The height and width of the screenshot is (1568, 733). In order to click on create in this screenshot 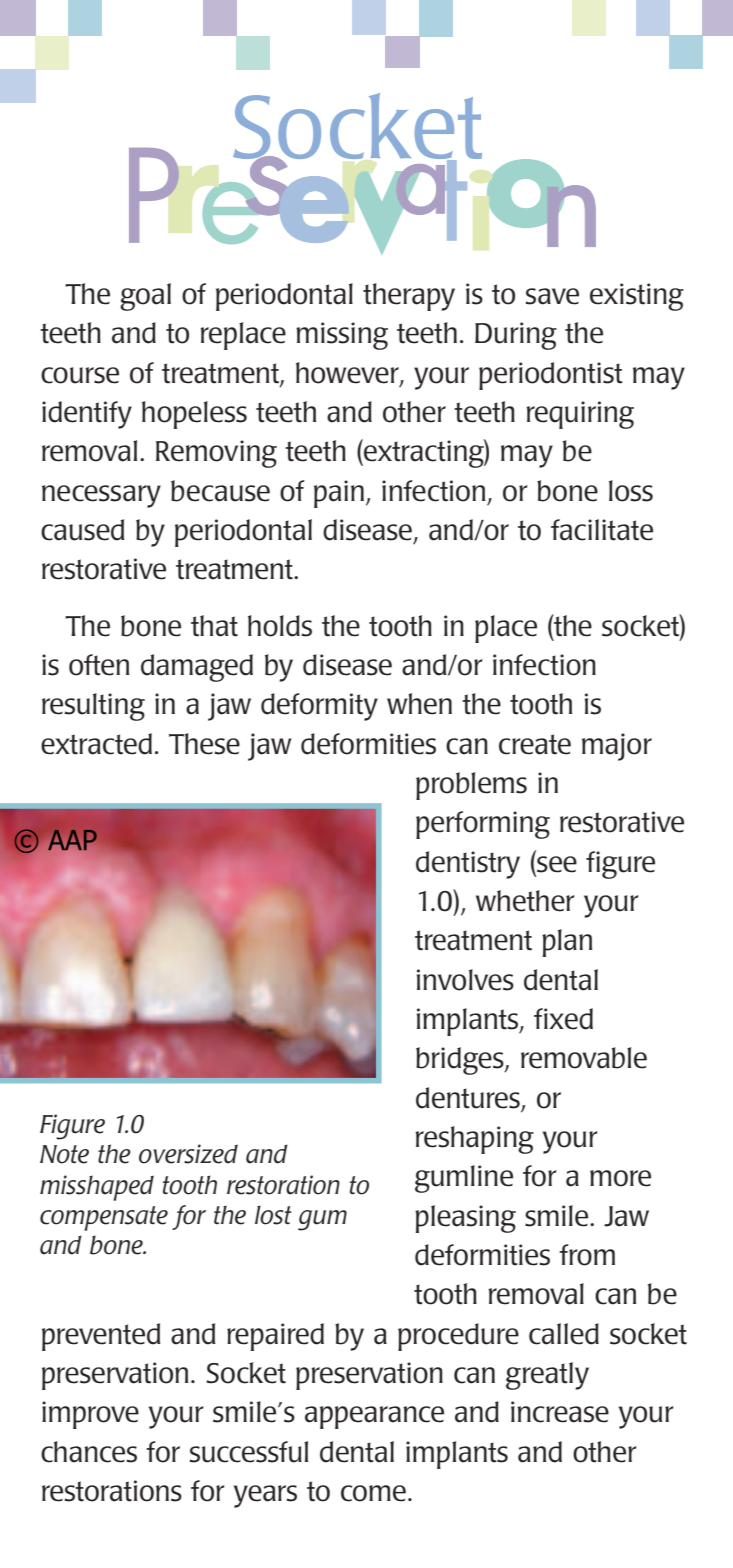, I will do `click(535, 744)`.
